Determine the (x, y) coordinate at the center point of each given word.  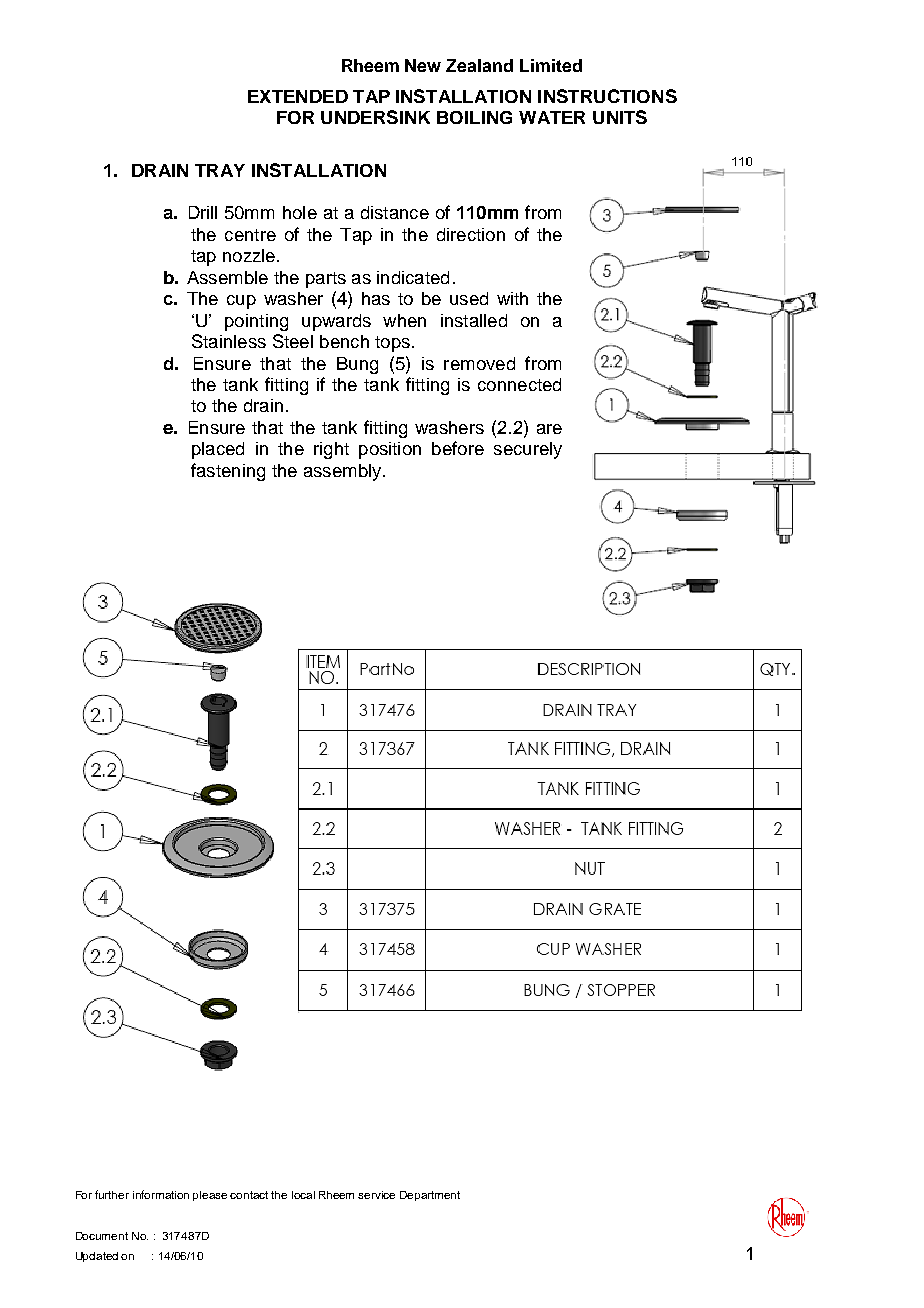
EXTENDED (298, 96)
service (376, 1195)
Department (430, 1196)
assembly (344, 472)
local (303, 1195)
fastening (228, 472)
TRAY (220, 170)
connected (519, 384)
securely (528, 450)
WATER (552, 117)
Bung (357, 365)
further (112, 1194)
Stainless (229, 341)
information (161, 1194)
